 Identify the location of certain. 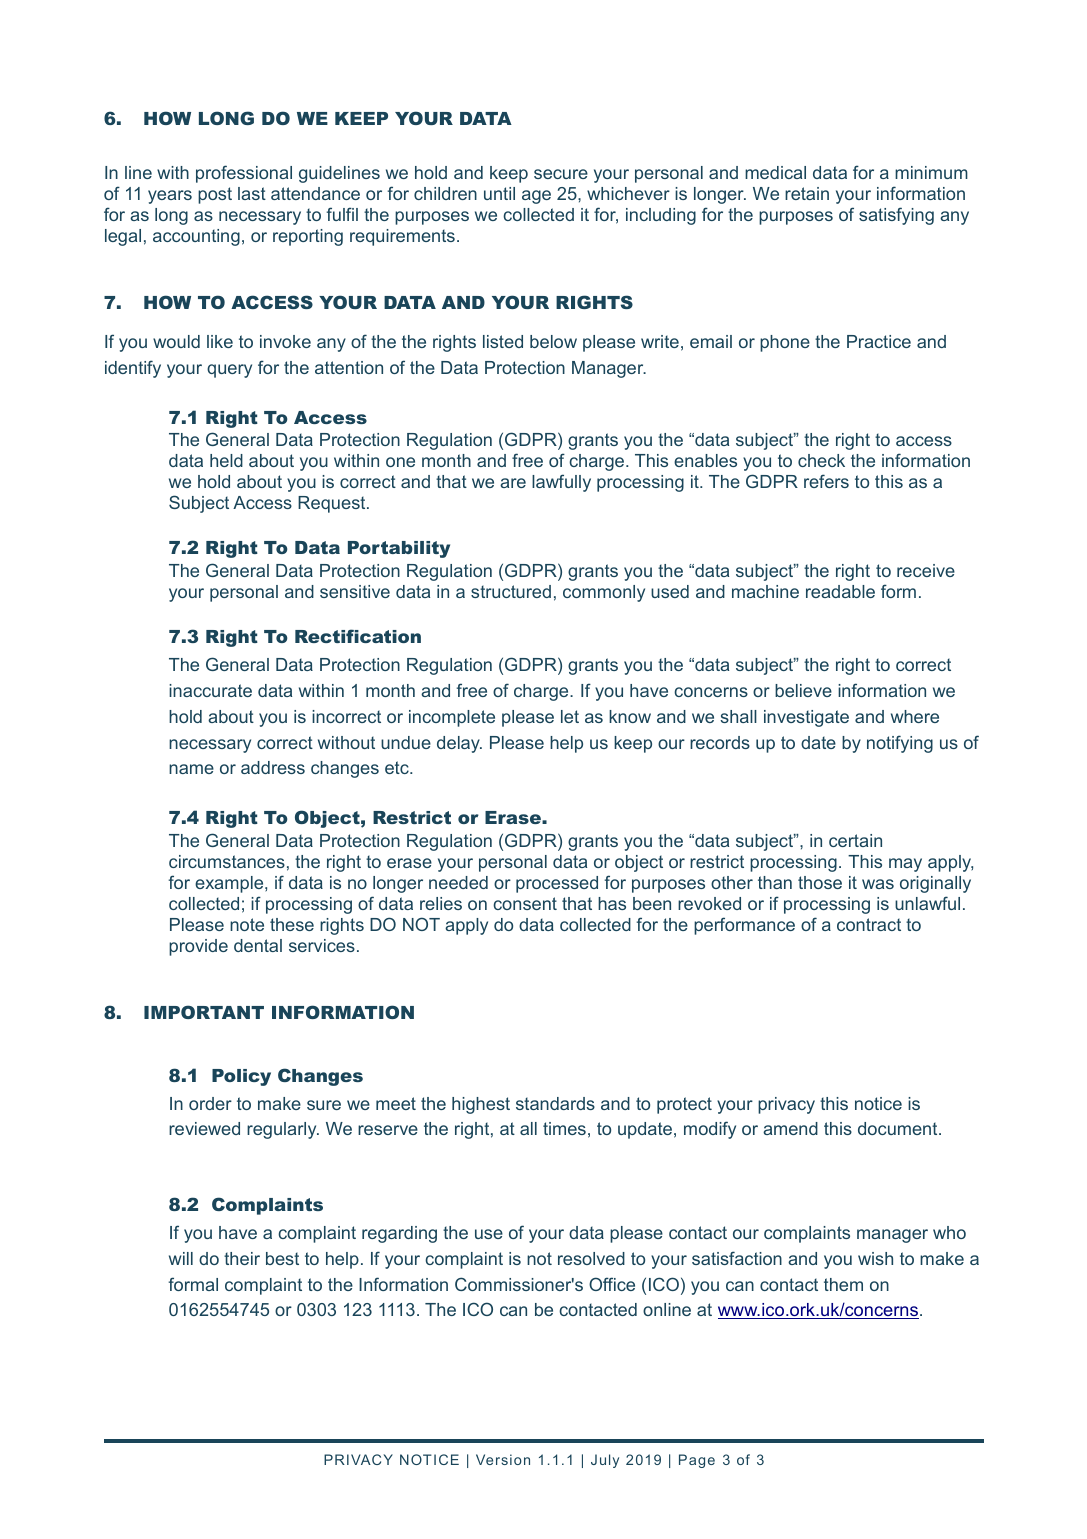
(855, 840).
